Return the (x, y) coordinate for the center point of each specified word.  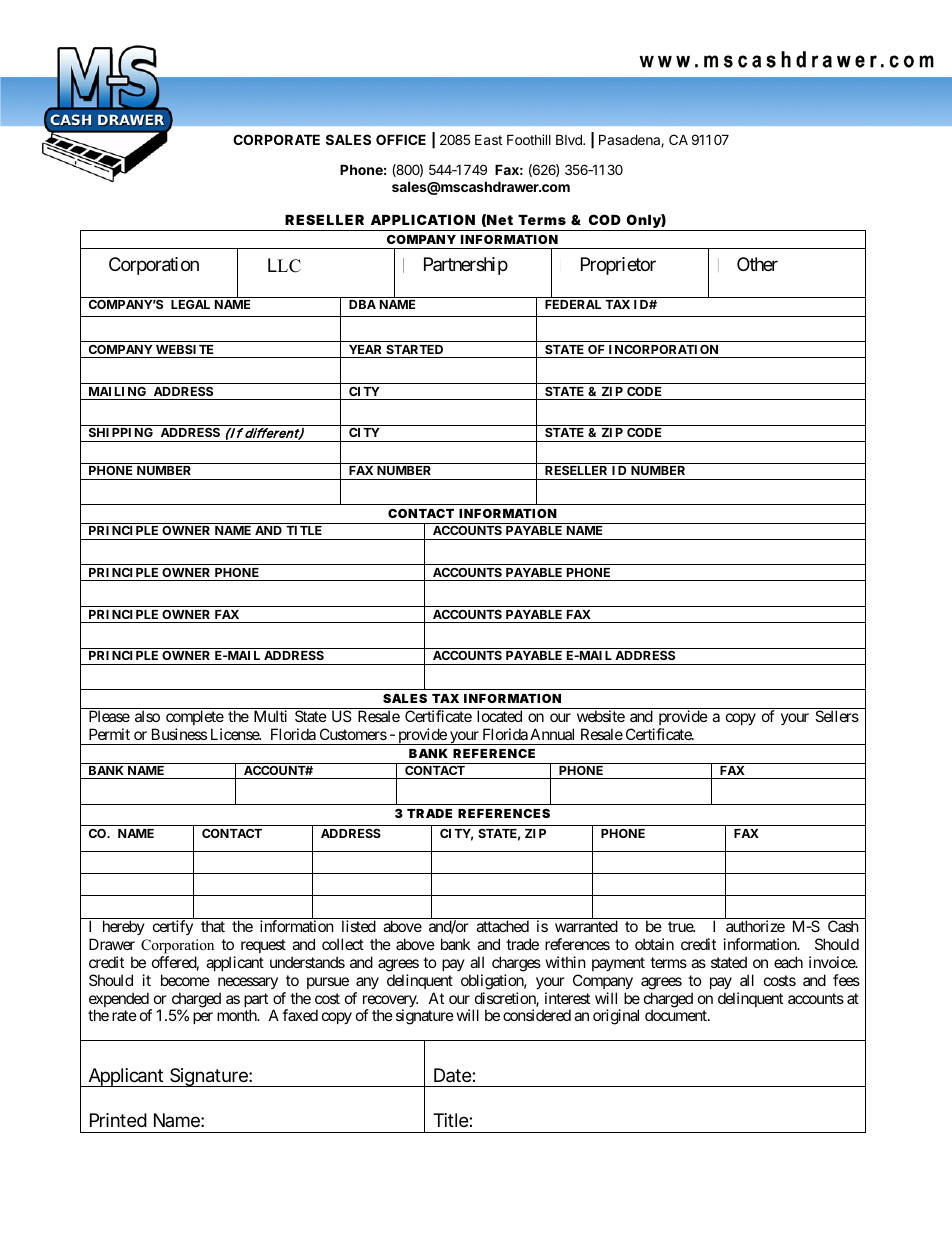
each (788, 962)
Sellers (837, 716)
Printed (118, 1120)
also (147, 716)
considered (537, 1015)
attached (502, 926)
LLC (284, 265)
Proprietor (618, 266)
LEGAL (190, 304)
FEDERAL (573, 304)
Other (757, 264)
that (213, 926)
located (499, 716)
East (488, 139)
